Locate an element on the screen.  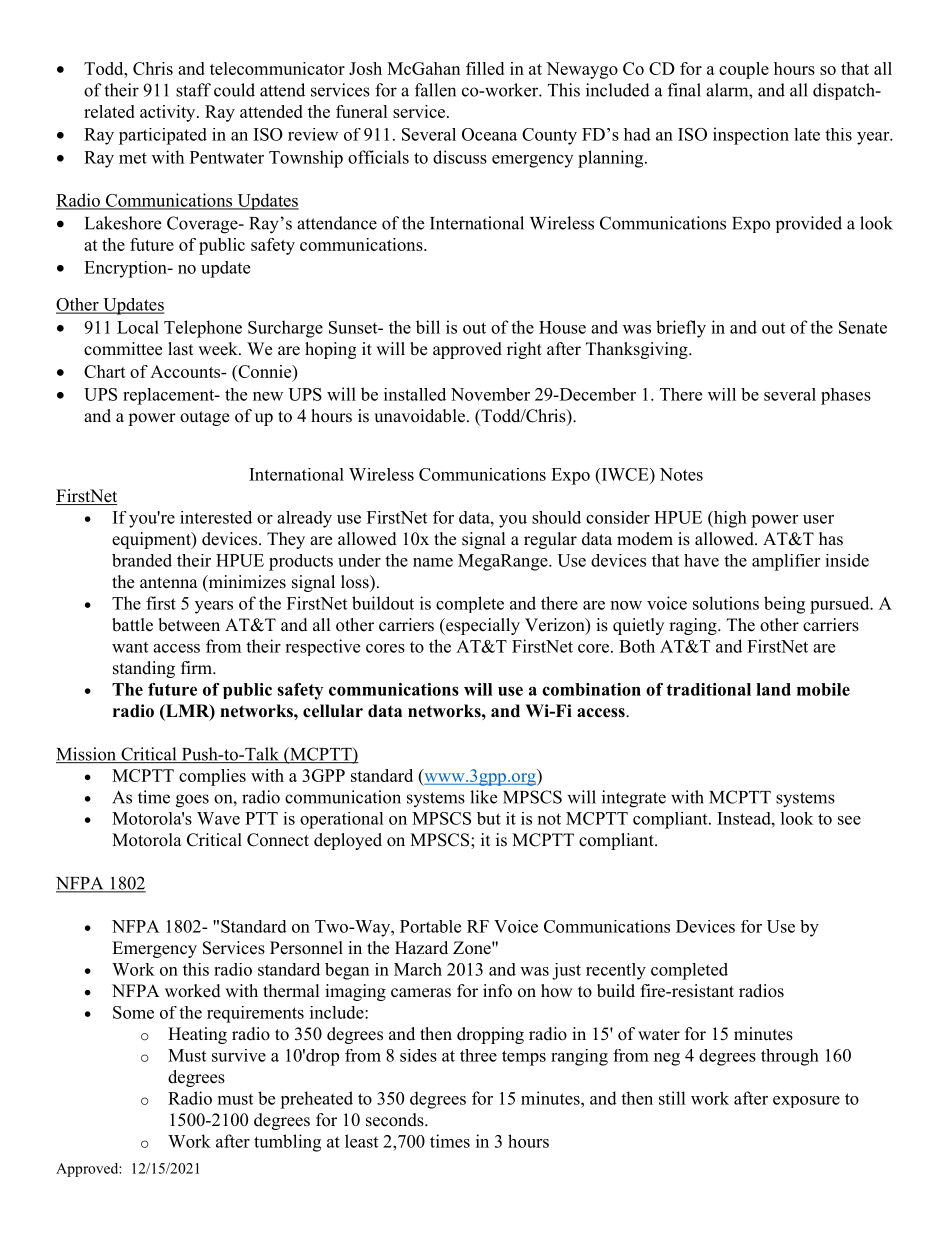
phases is located at coordinates (846, 396).
